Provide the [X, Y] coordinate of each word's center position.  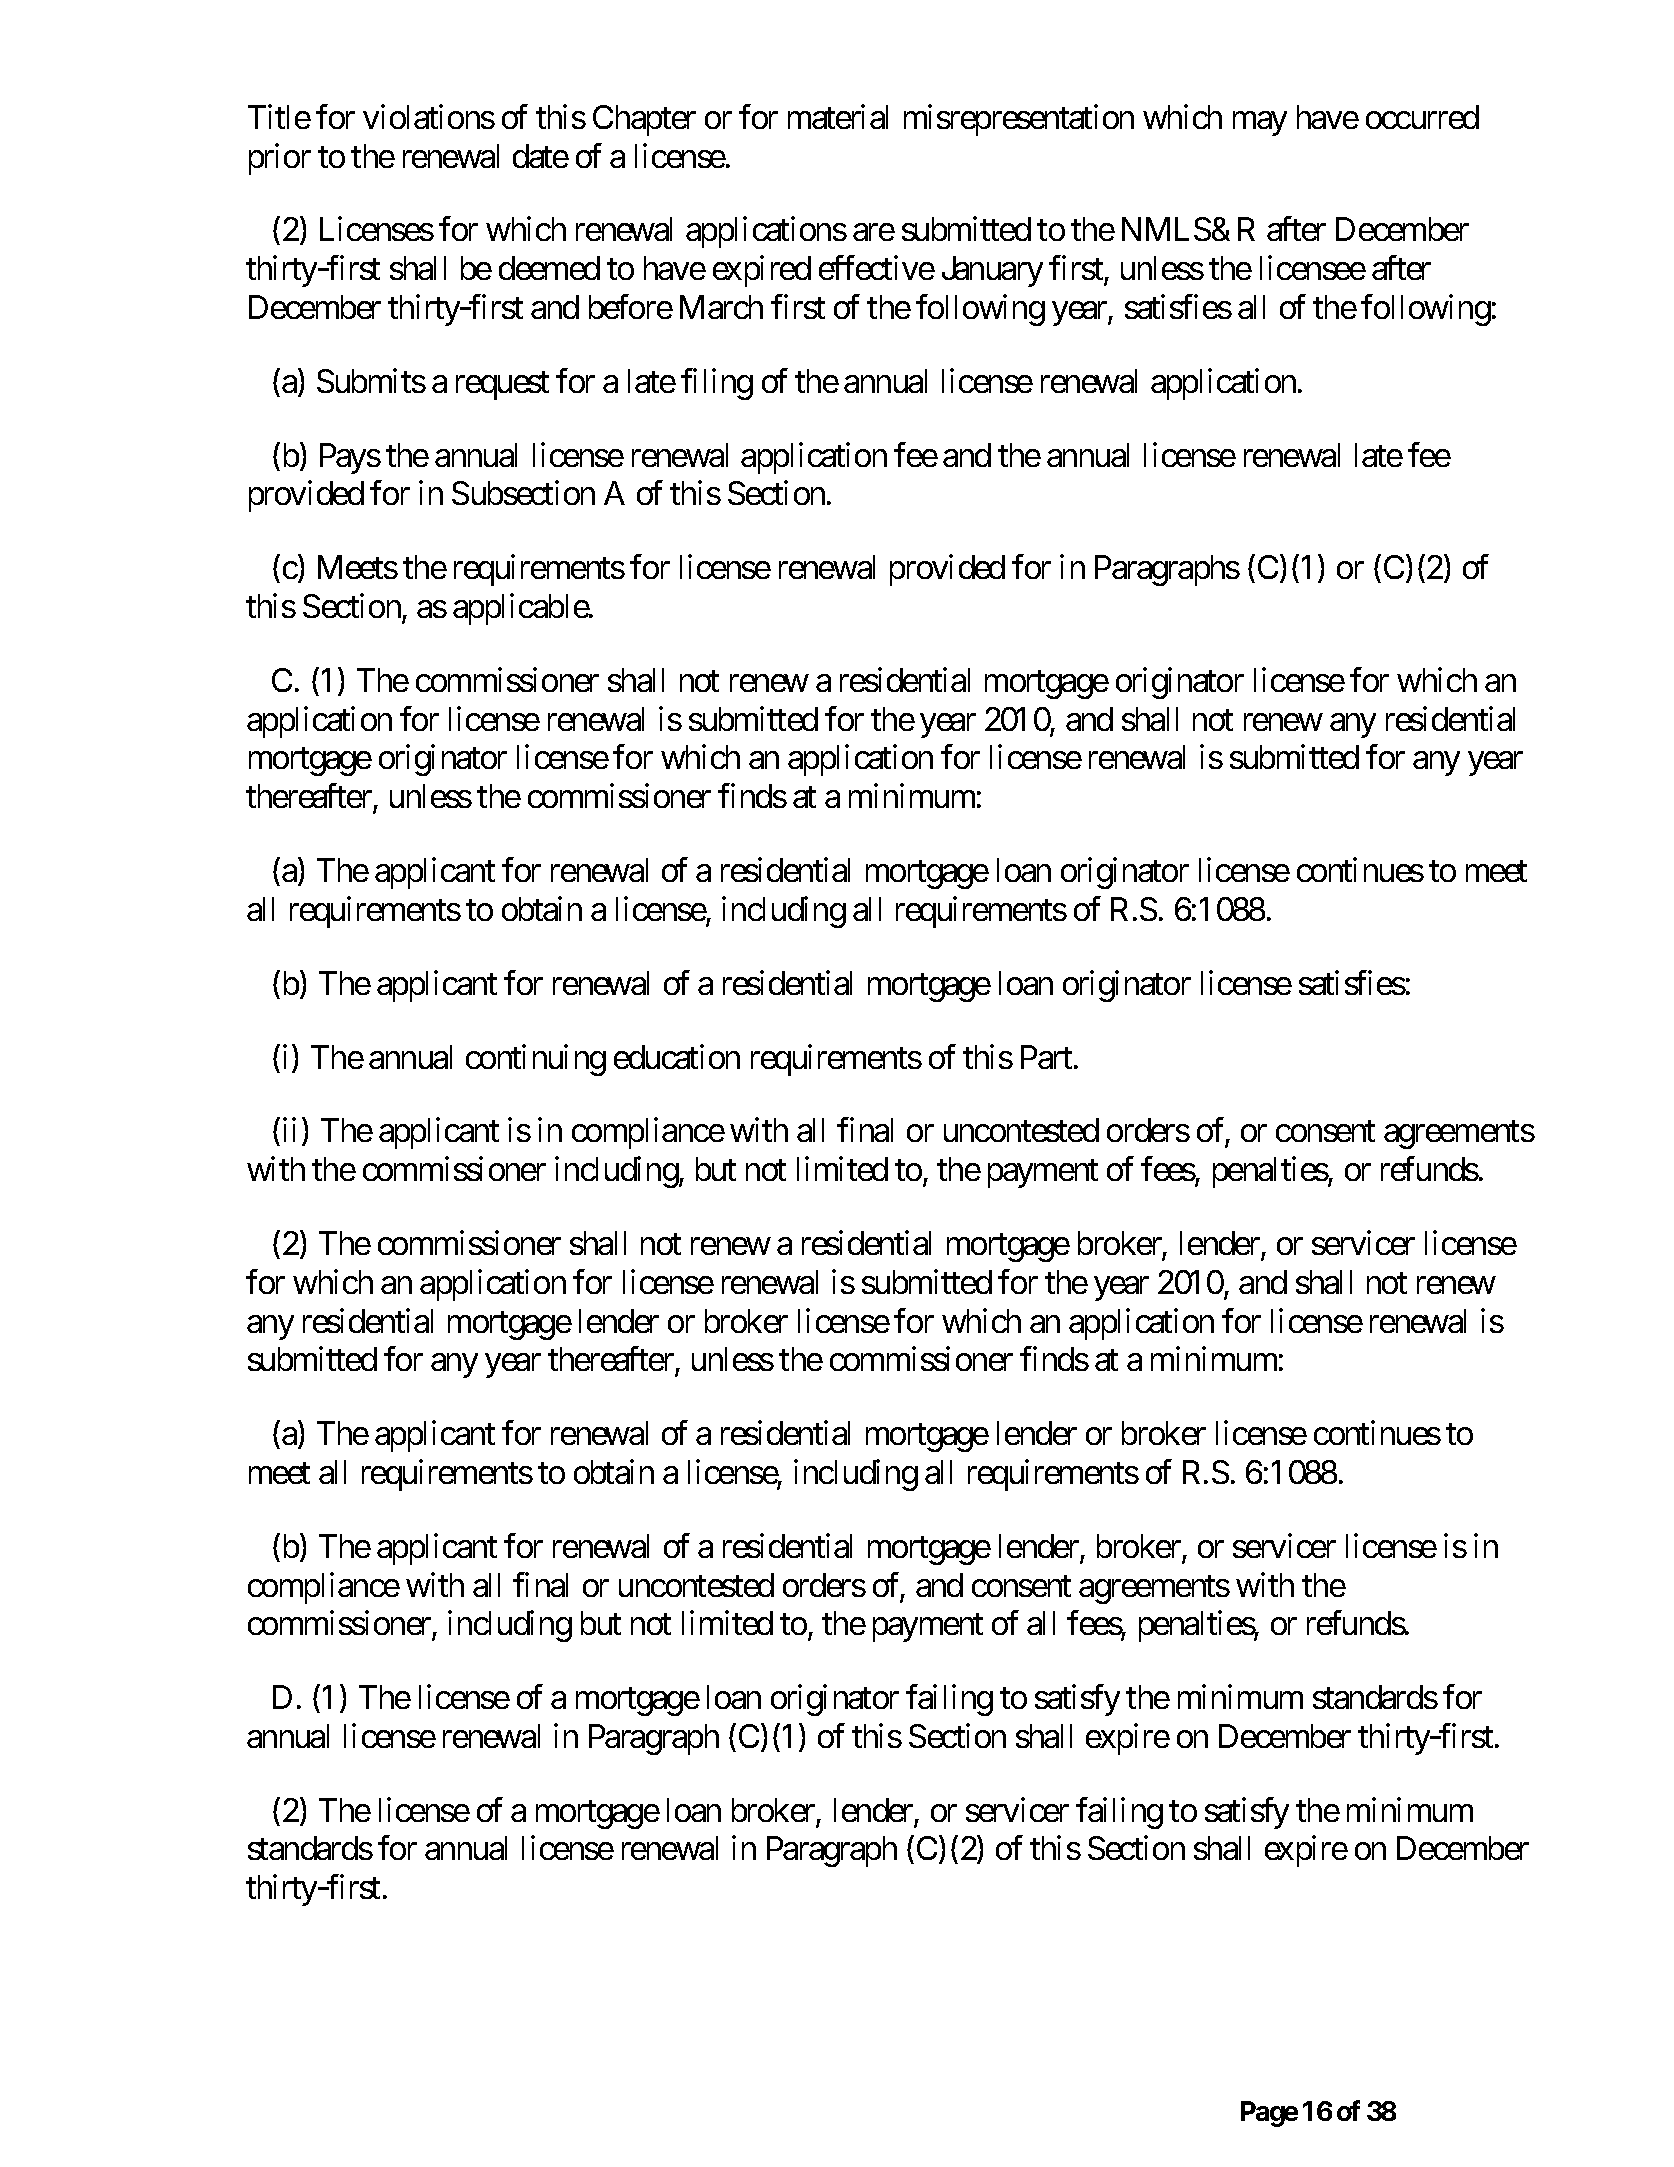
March [721, 307]
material [838, 116]
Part [1046, 1057]
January [992, 272]
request [502, 386]
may [1260, 124]
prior [280, 159]
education [677, 1056]
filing [717, 384]
